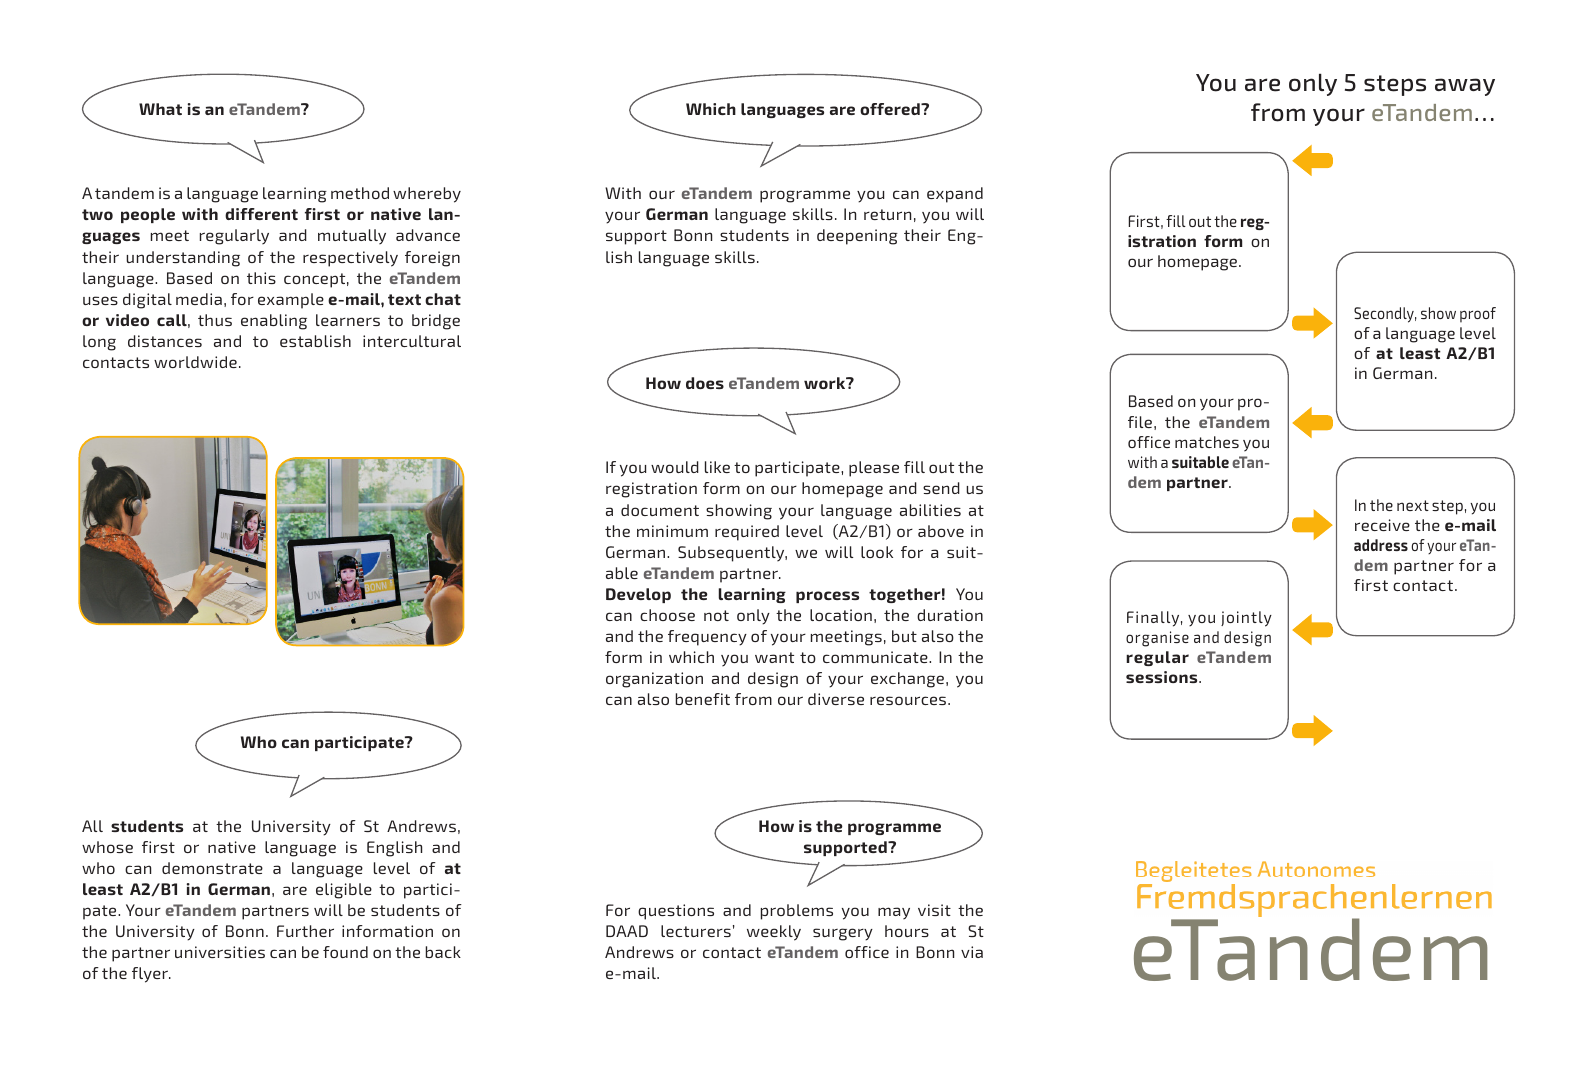  Describe the element at coordinates (891, 109) in the image. I see `offered` at that location.
